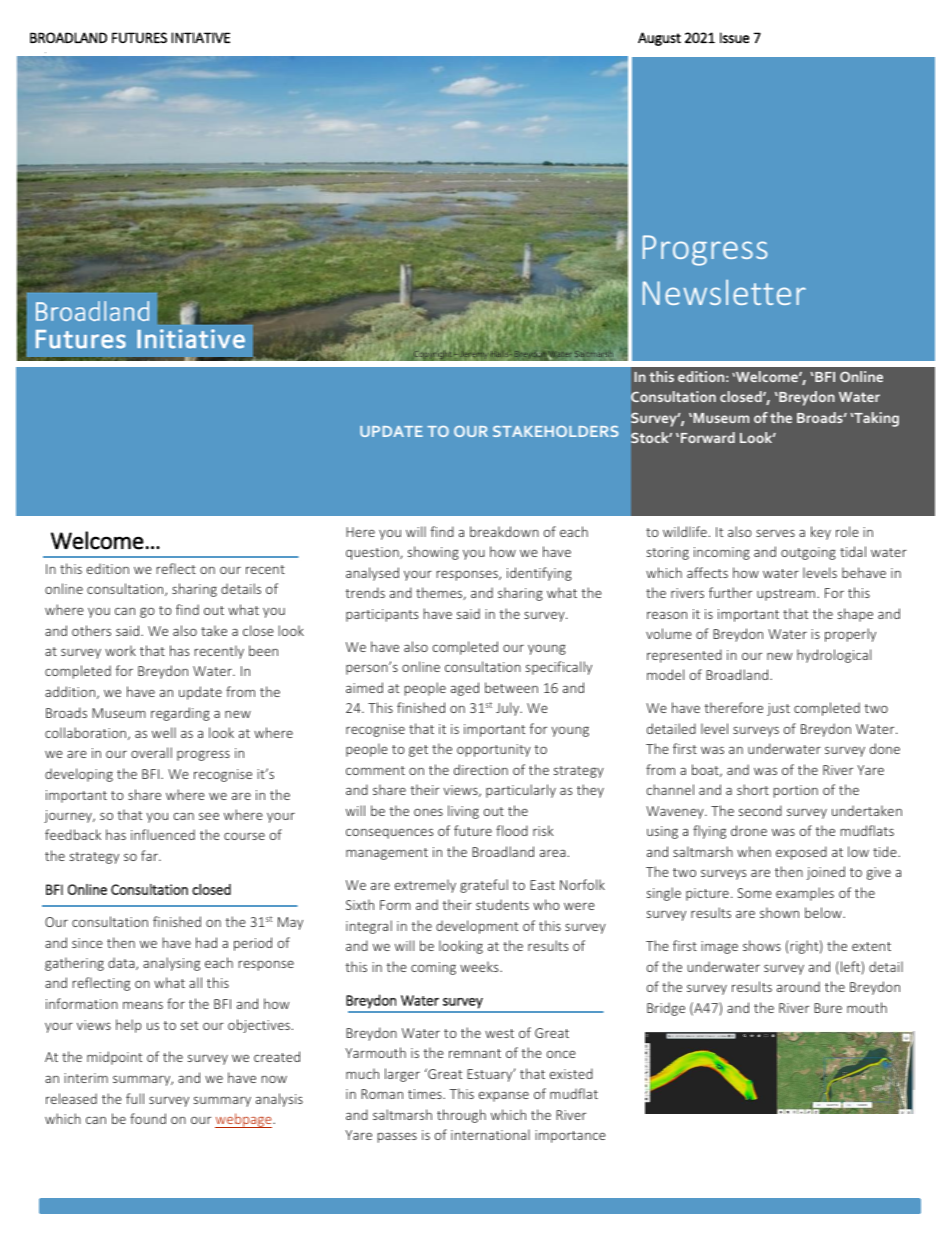  I want to click on Issue, so click(734, 37).
